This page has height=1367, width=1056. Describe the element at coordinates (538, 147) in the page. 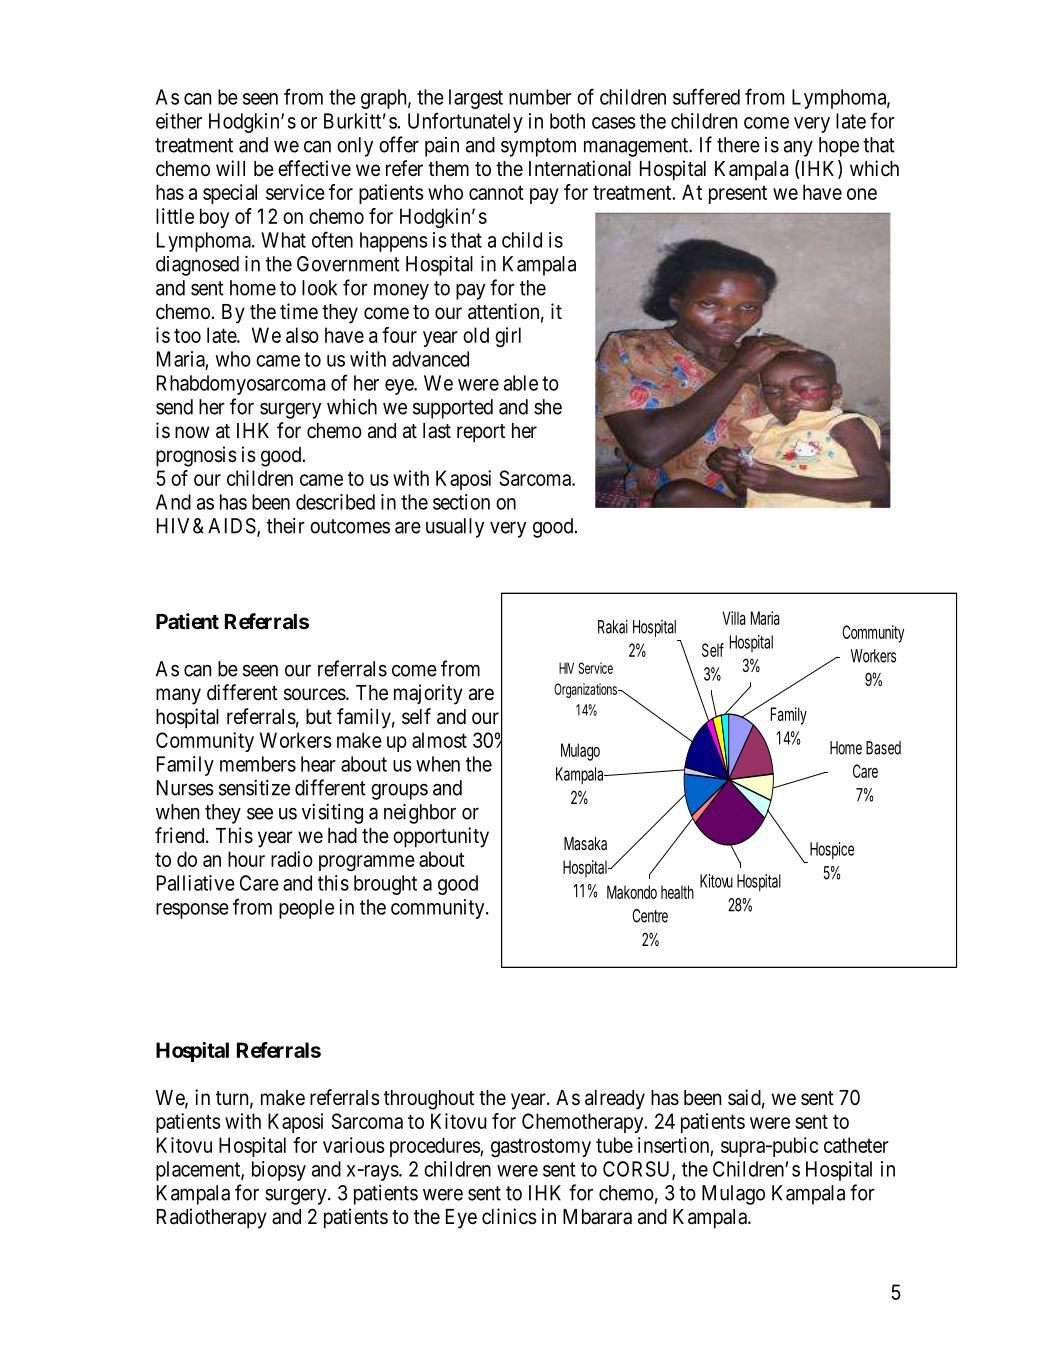

I see `symptom` at that location.
